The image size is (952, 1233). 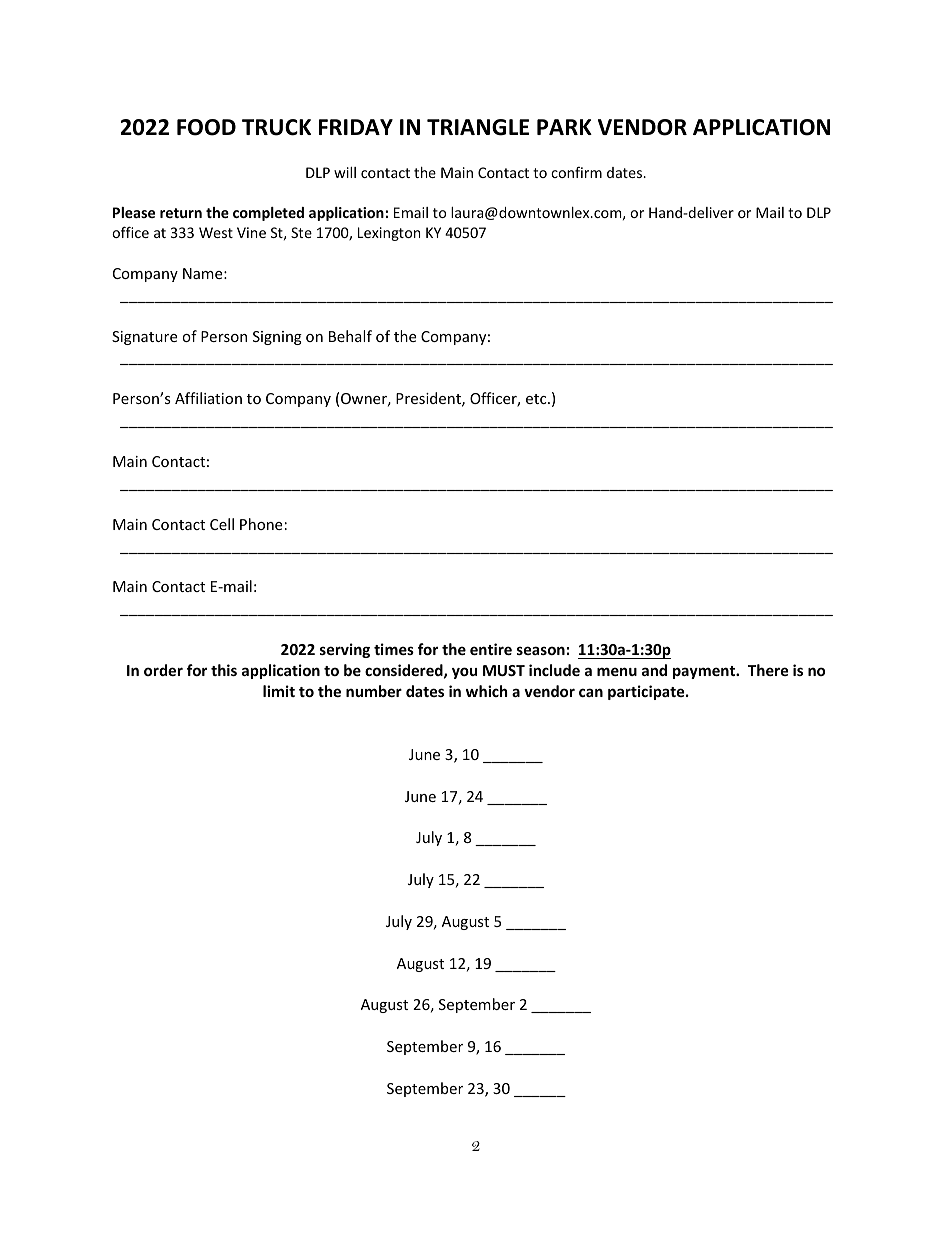 What do you see at coordinates (222, 524) in the page?
I see `Cell` at bounding box center [222, 524].
